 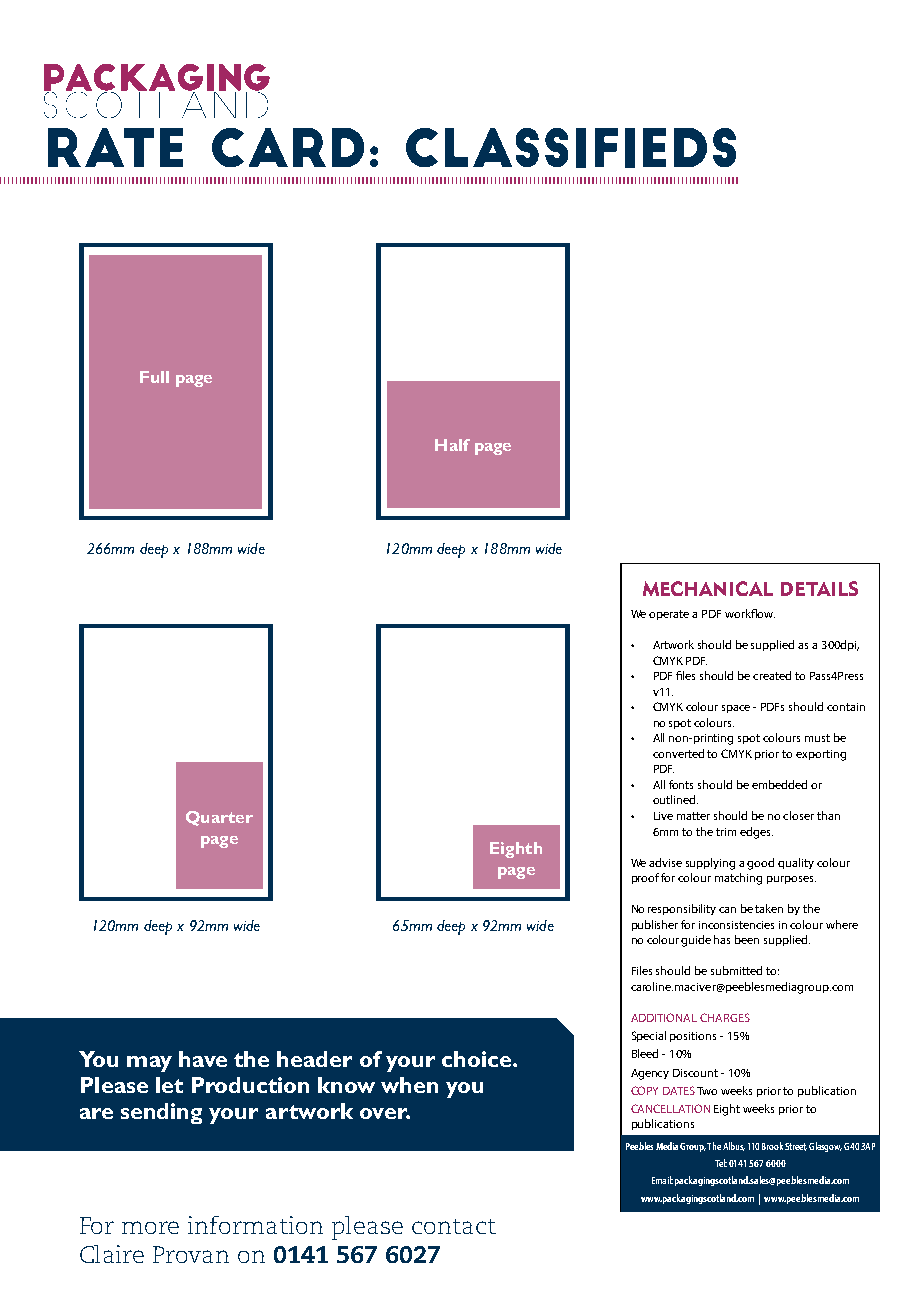 What do you see at coordinates (150, 1227) in the page?
I see `more` at bounding box center [150, 1227].
